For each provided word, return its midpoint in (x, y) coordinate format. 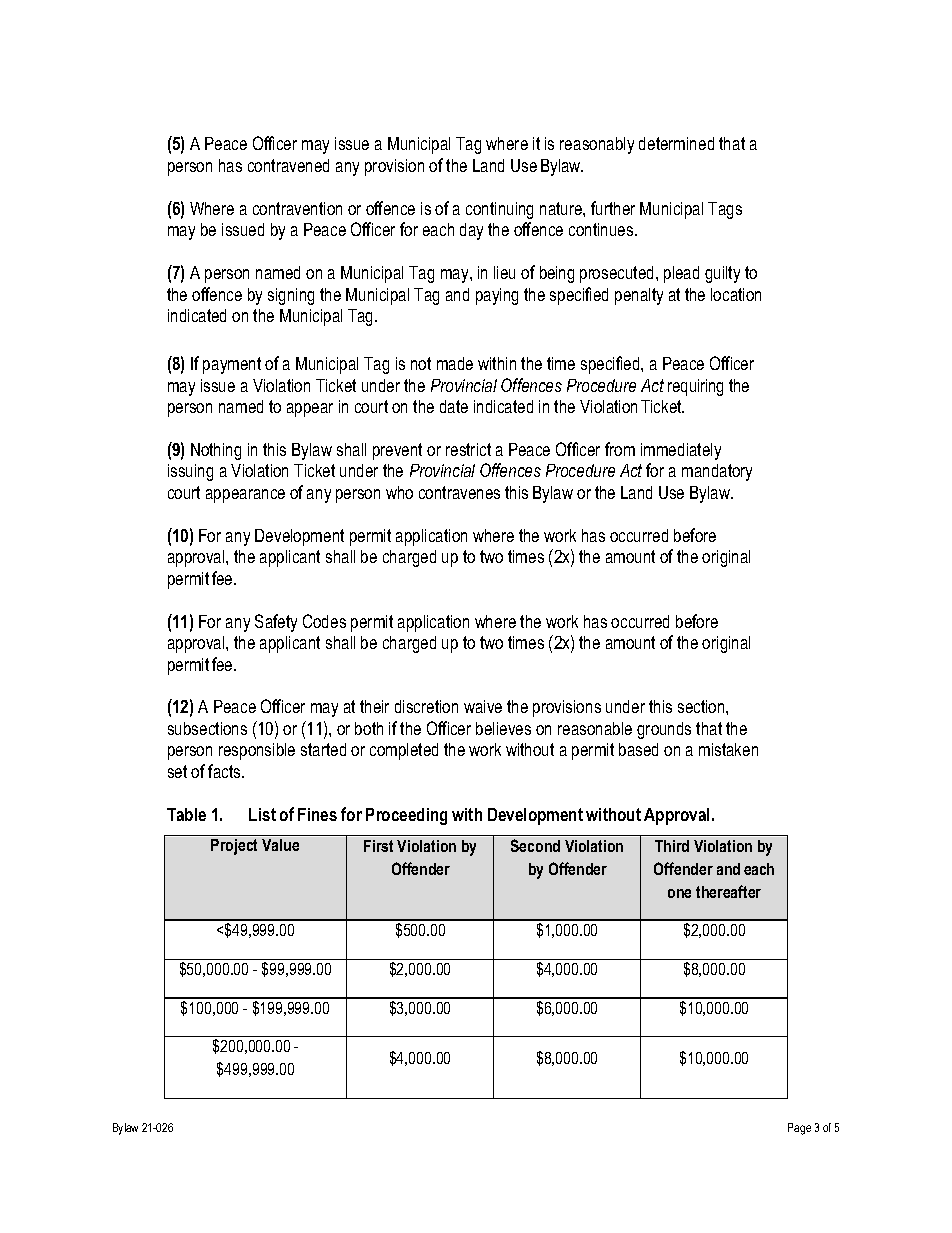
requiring (695, 387)
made (455, 363)
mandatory (717, 472)
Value (280, 845)
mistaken (728, 749)
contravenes (459, 492)
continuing (499, 210)
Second (535, 845)
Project (234, 847)
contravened (288, 165)
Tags (725, 210)
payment (232, 365)
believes (503, 728)
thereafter (728, 891)
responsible (257, 751)
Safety (276, 623)
